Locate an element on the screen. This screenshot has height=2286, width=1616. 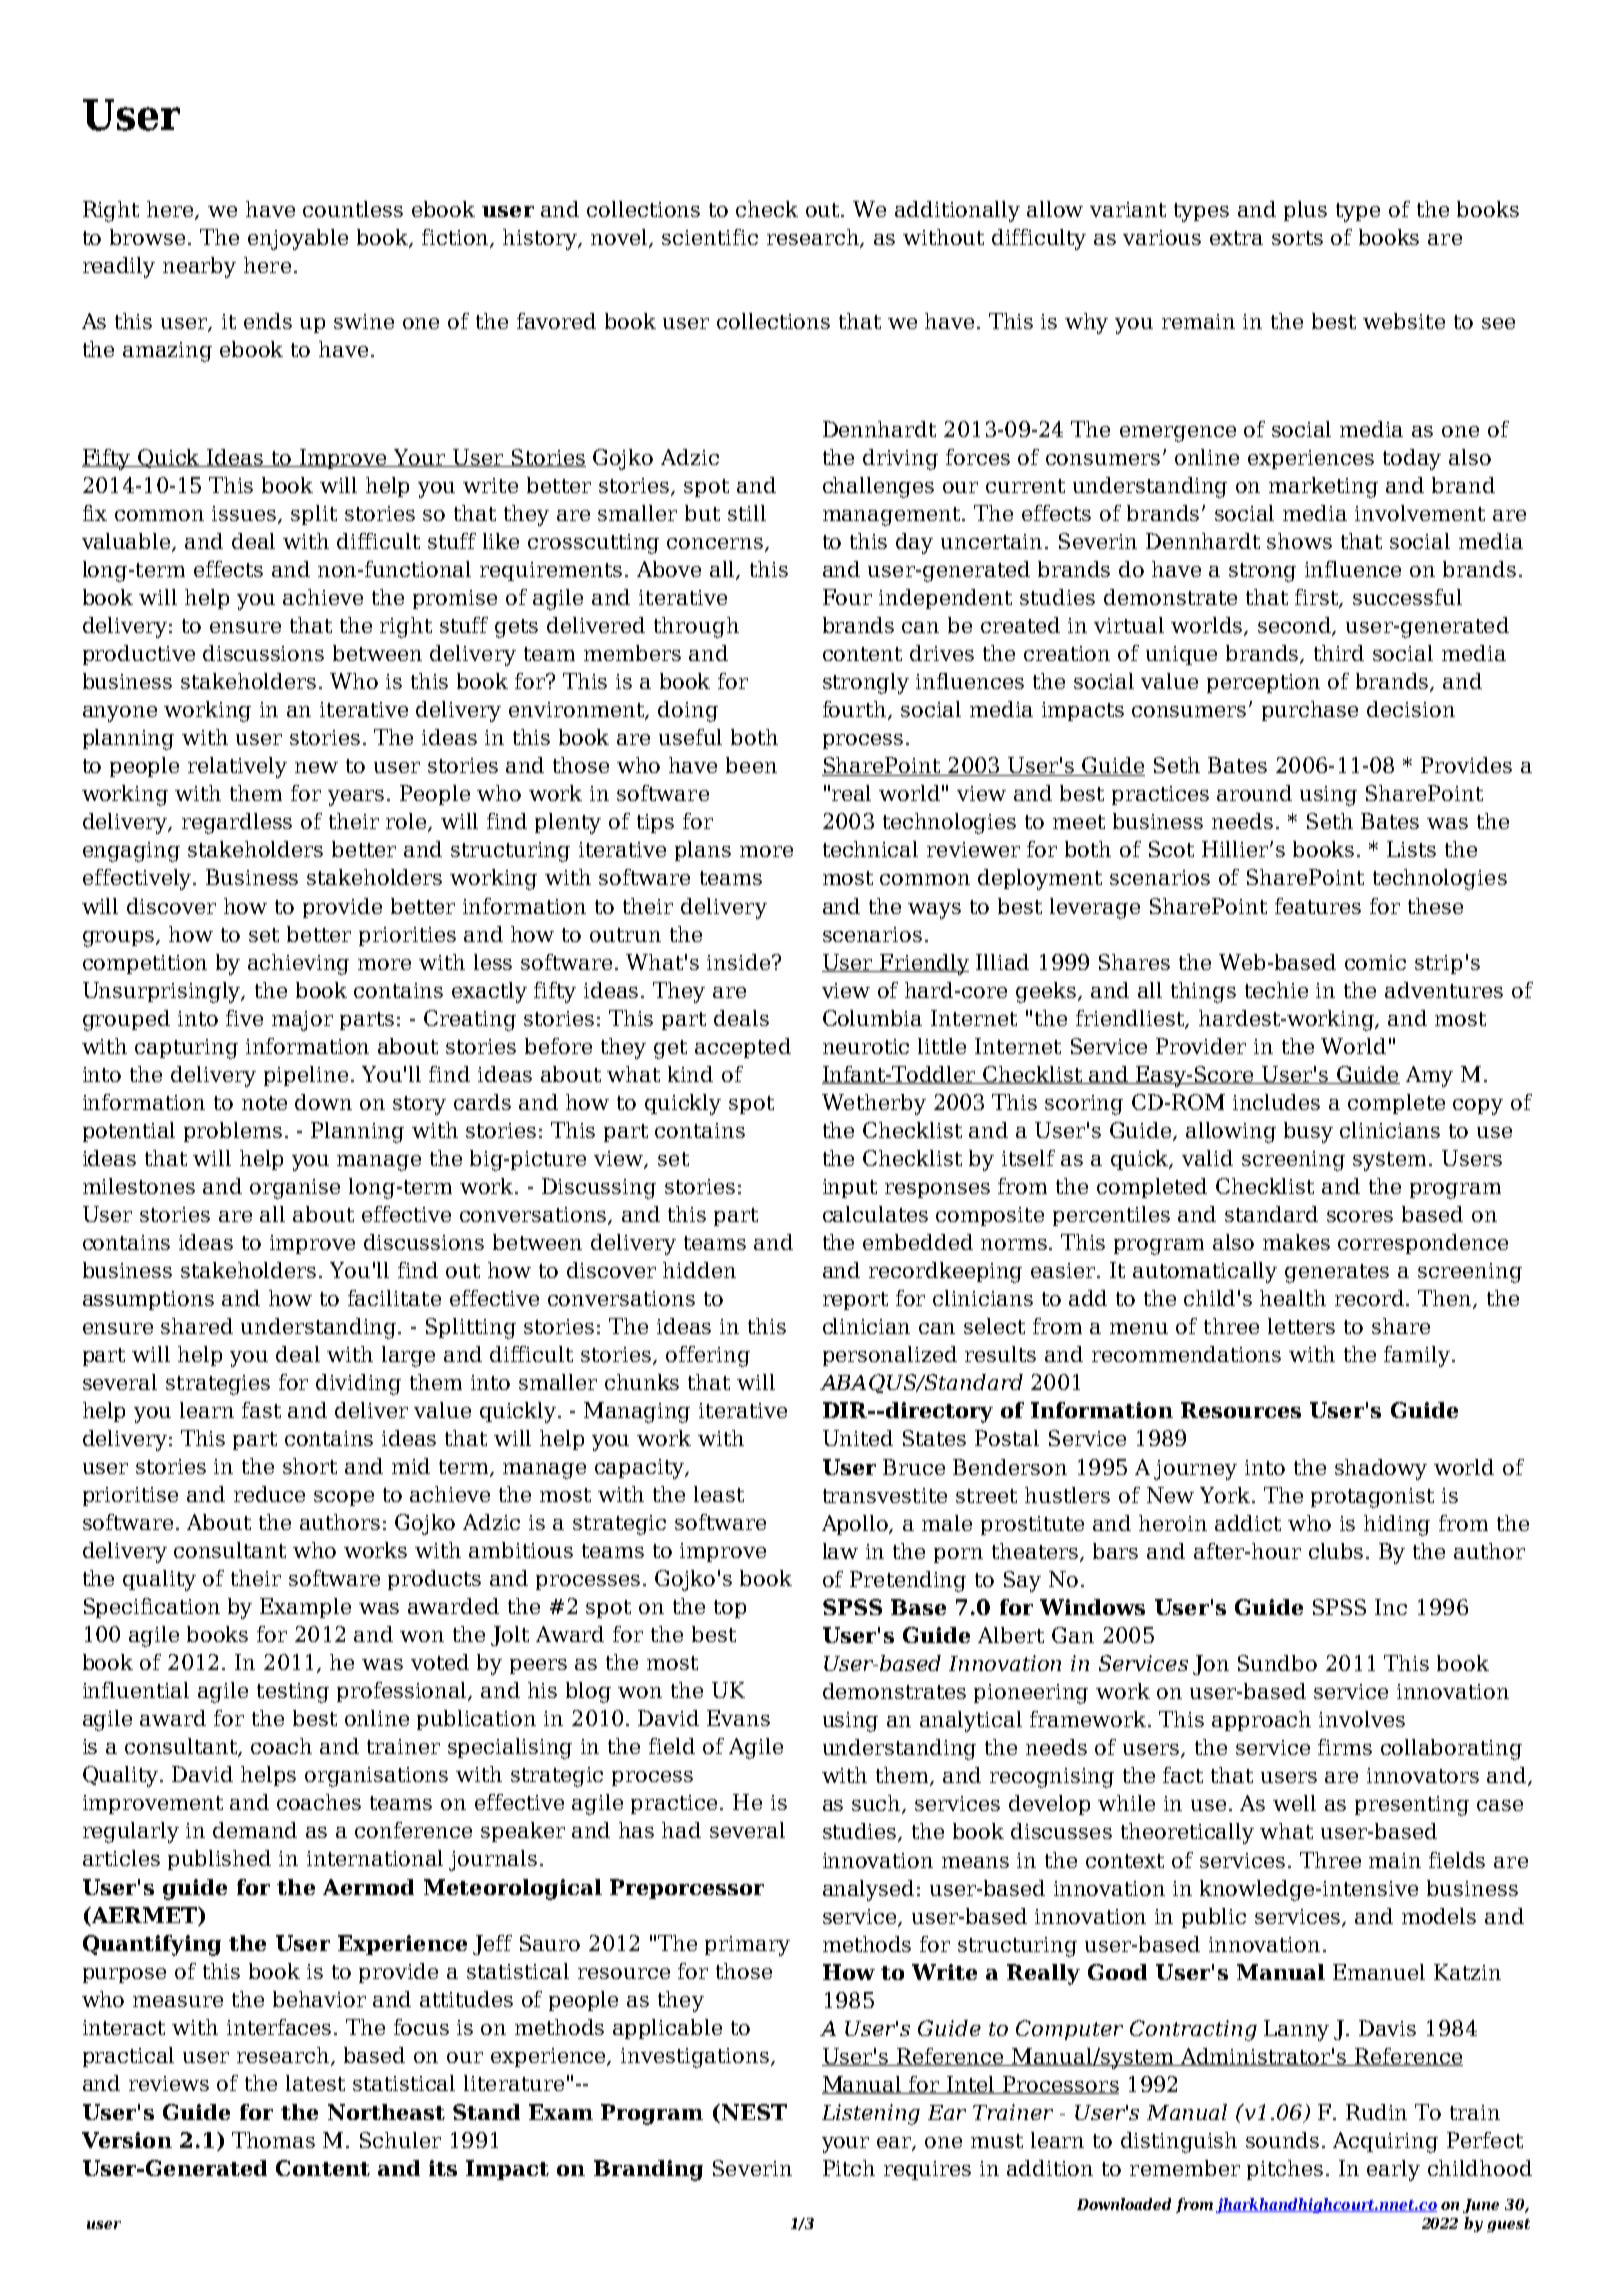
enjoyable is located at coordinates (298, 239).
